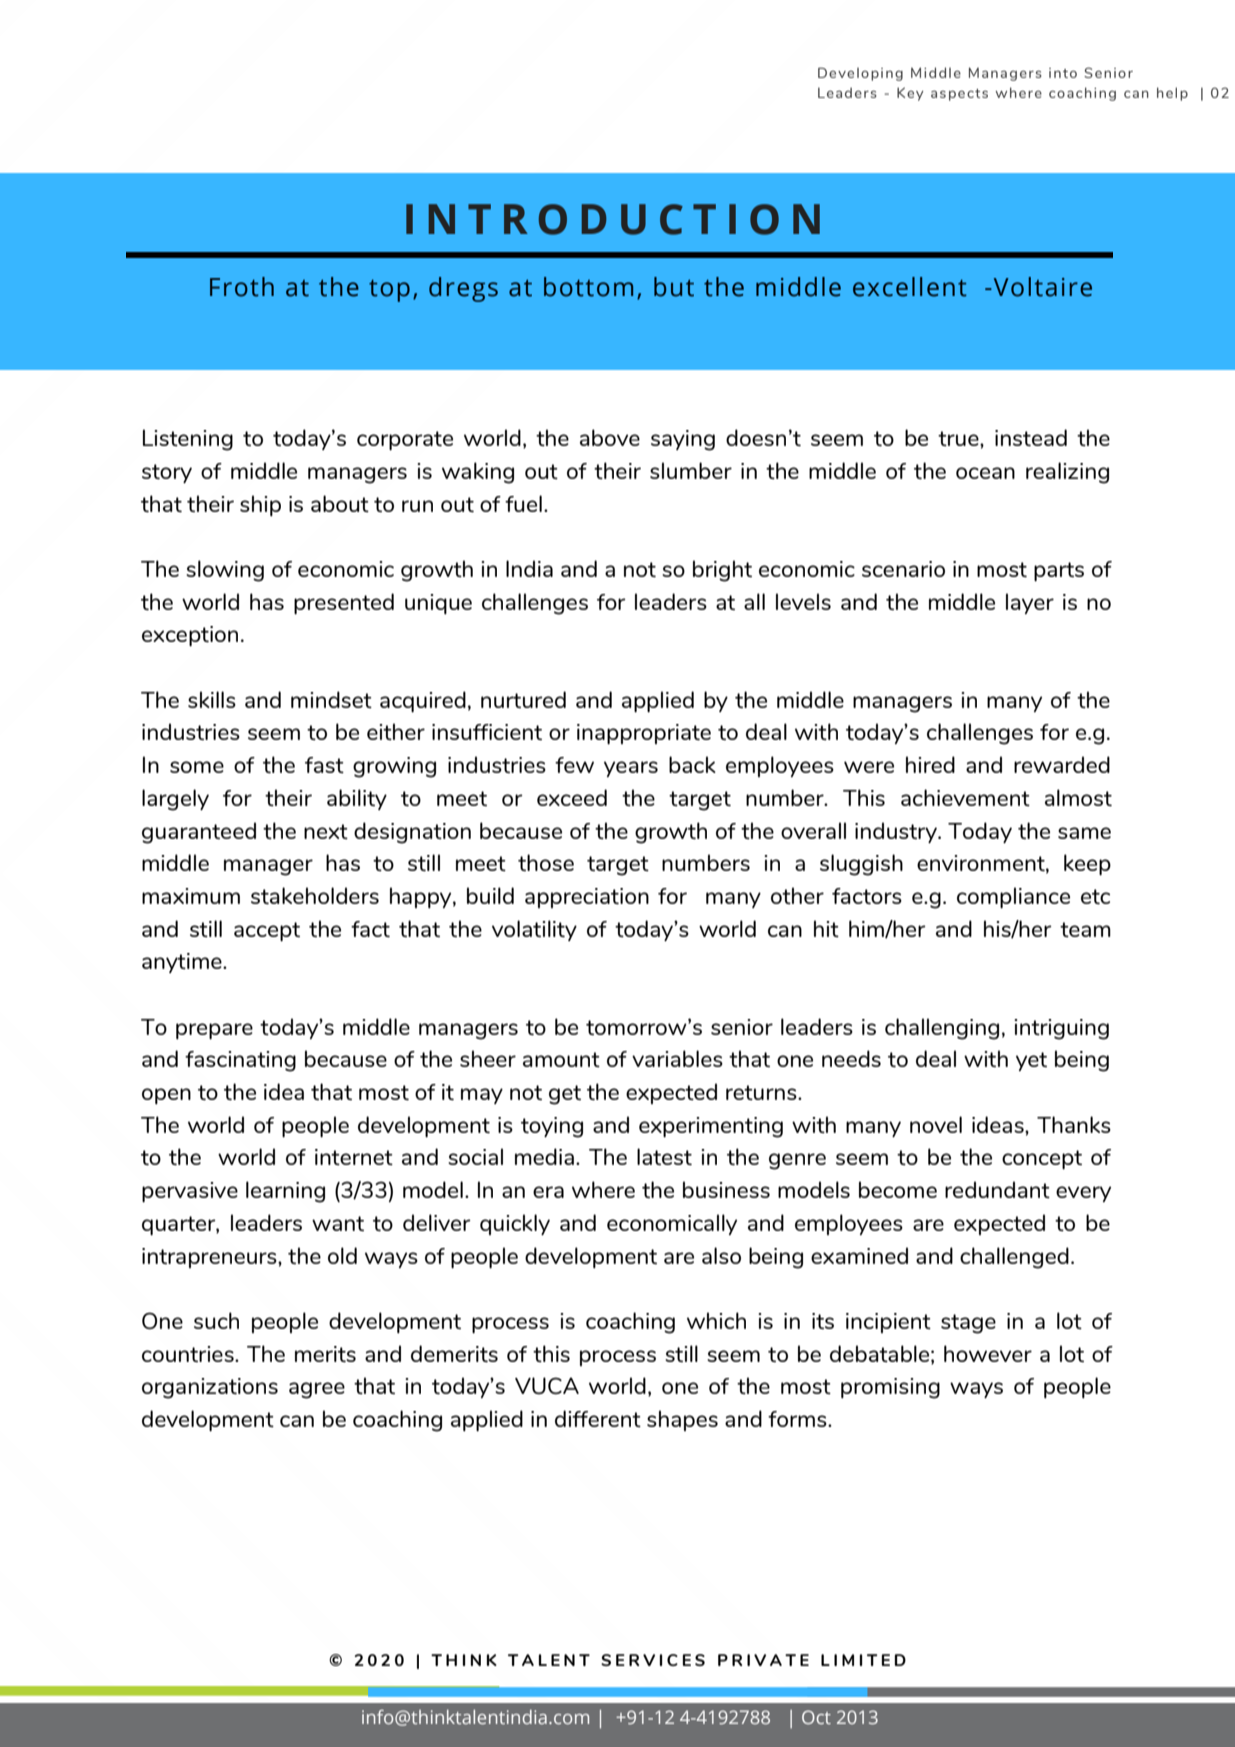 The width and height of the screenshot is (1235, 1747). Describe the element at coordinates (816, 1717) in the screenshot. I see `Oct` at that location.
